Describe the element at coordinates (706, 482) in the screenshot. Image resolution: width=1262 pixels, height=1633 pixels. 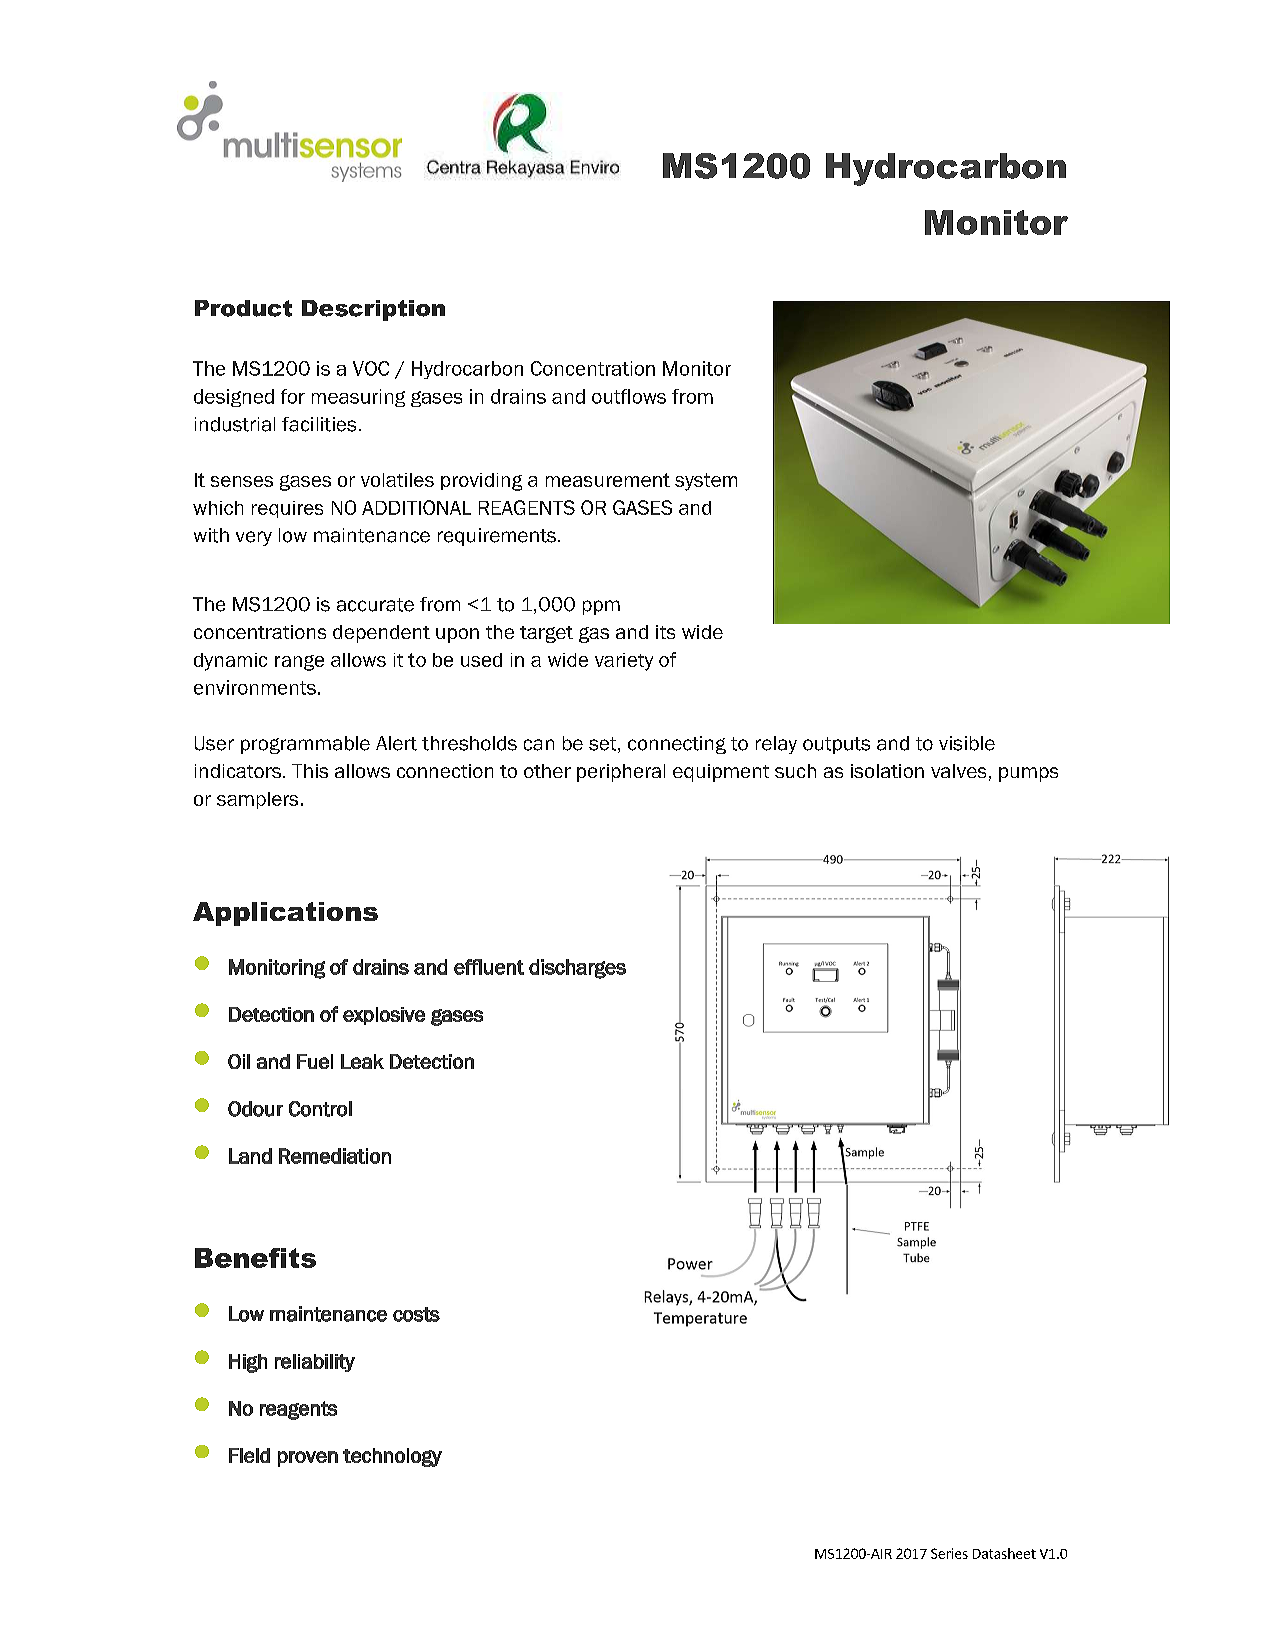
I see `system` at that location.
